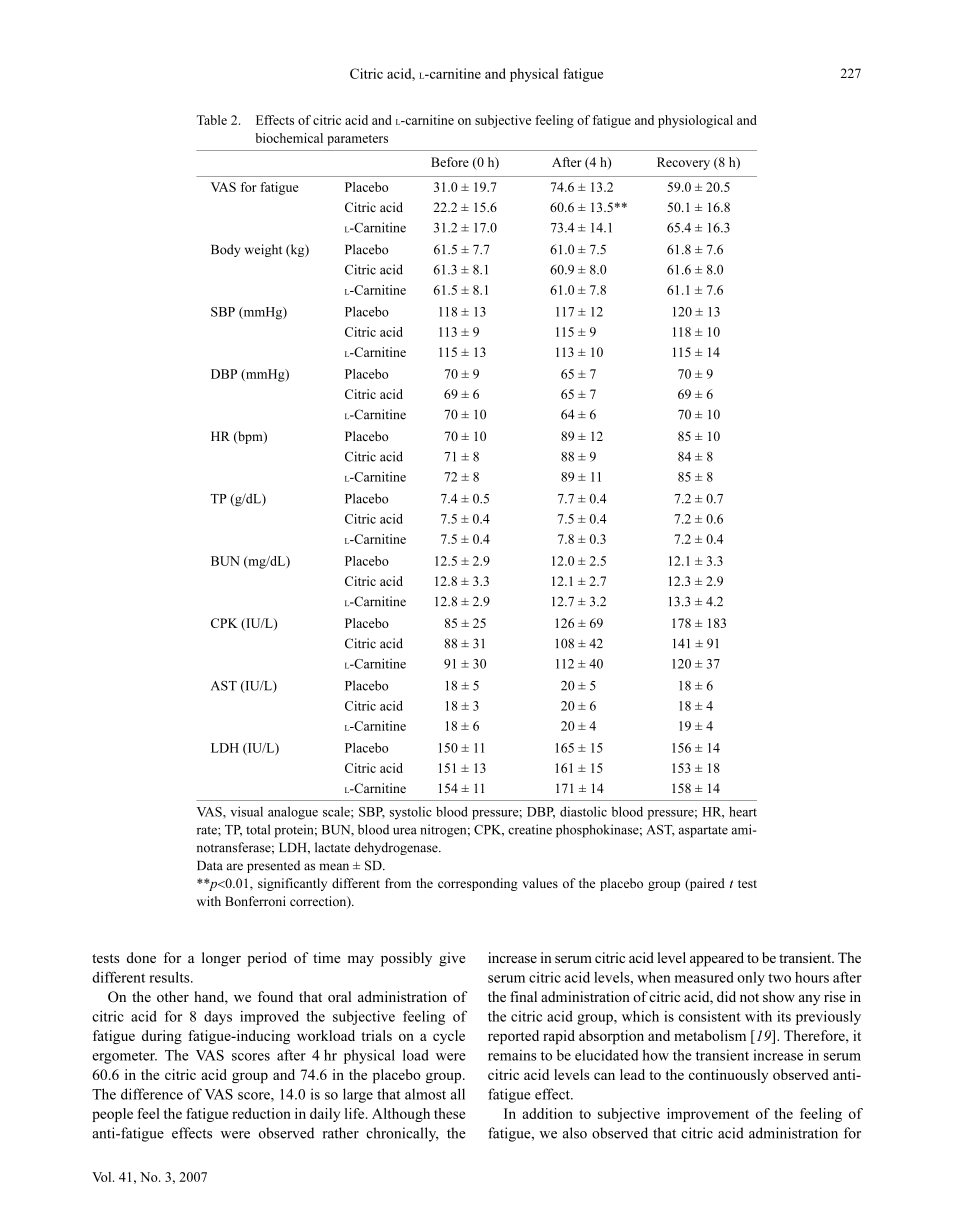 This screenshot has width=953, height=1232. I want to click on Before, so click(450, 162).
